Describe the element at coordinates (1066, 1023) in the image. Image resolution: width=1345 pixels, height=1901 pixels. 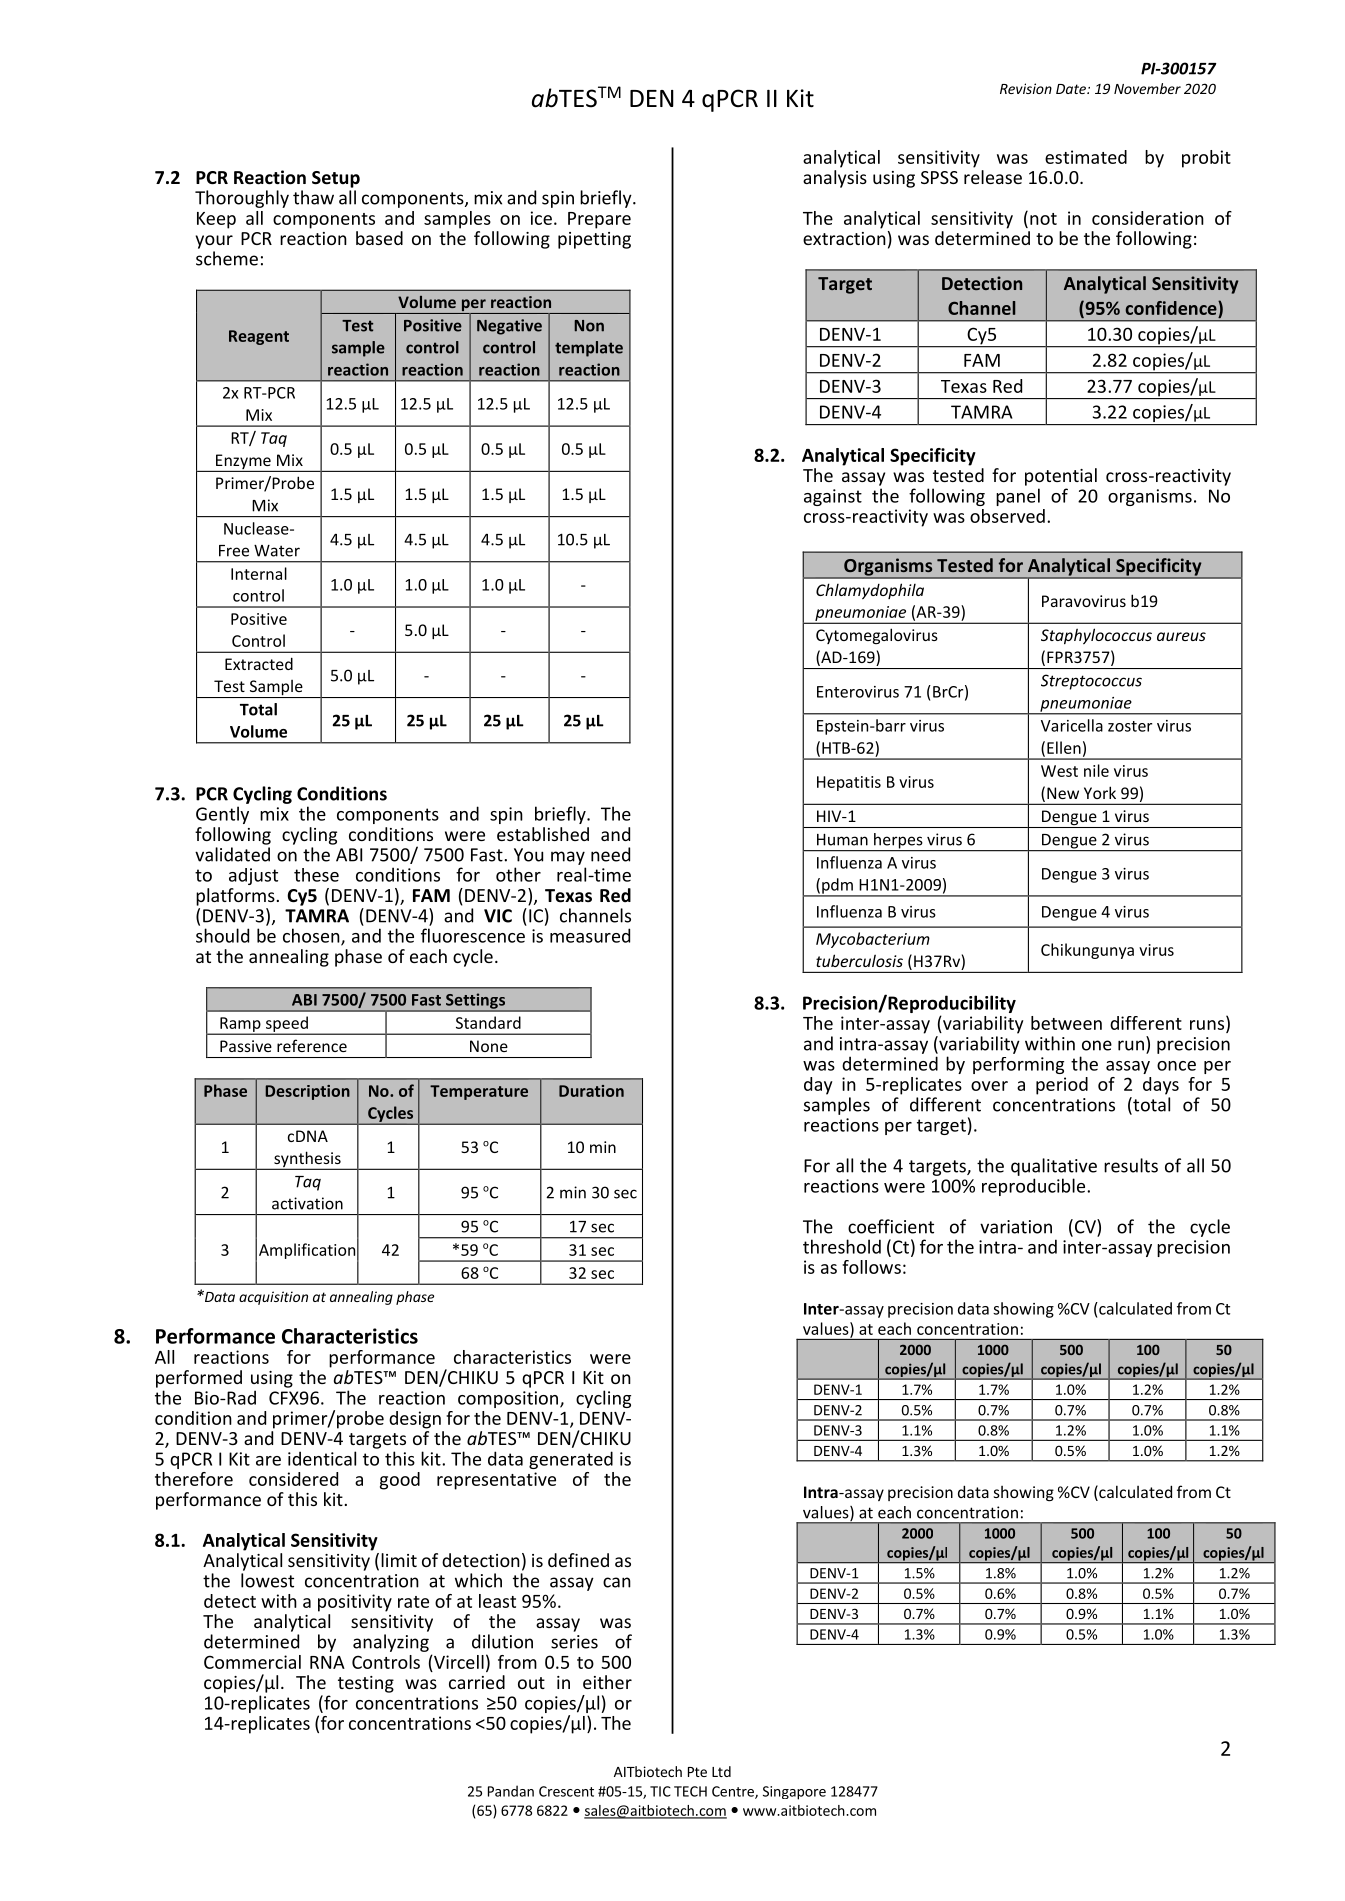
I see `between` at that location.
